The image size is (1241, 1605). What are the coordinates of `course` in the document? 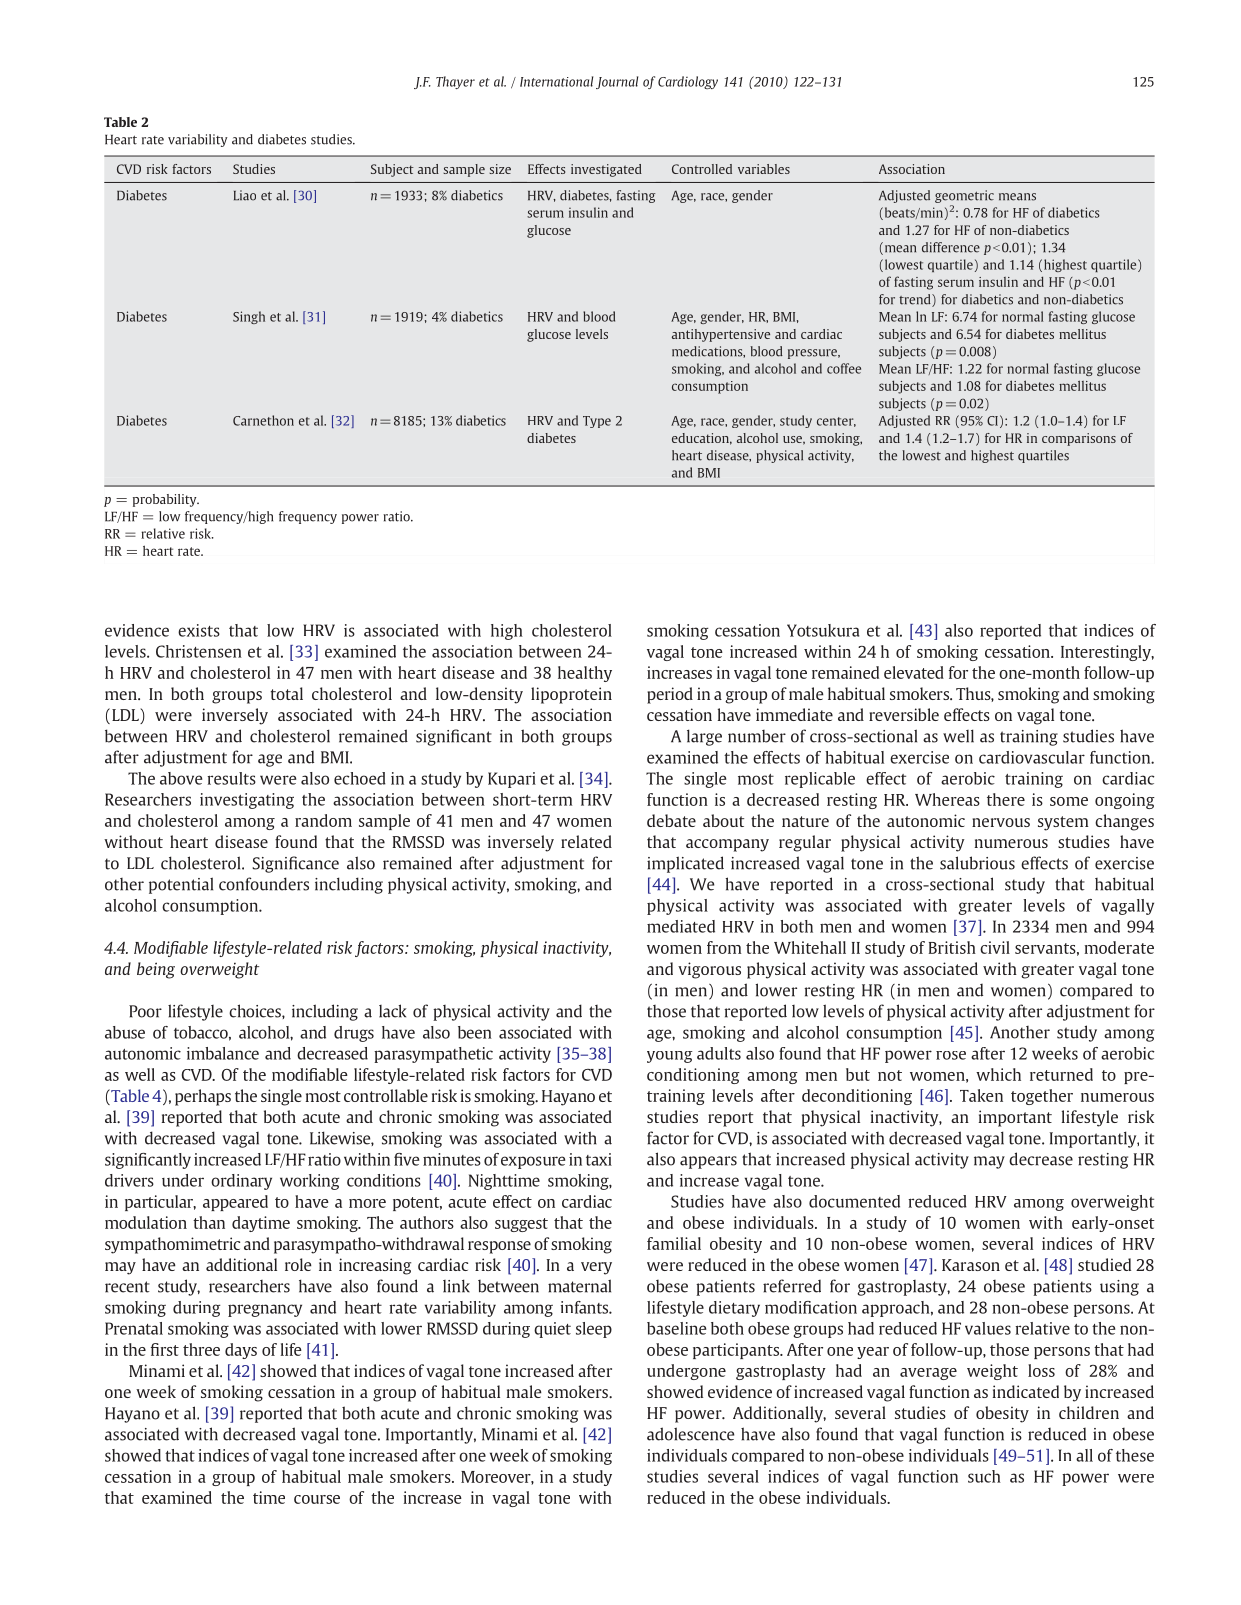 It's located at (317, 1499).
